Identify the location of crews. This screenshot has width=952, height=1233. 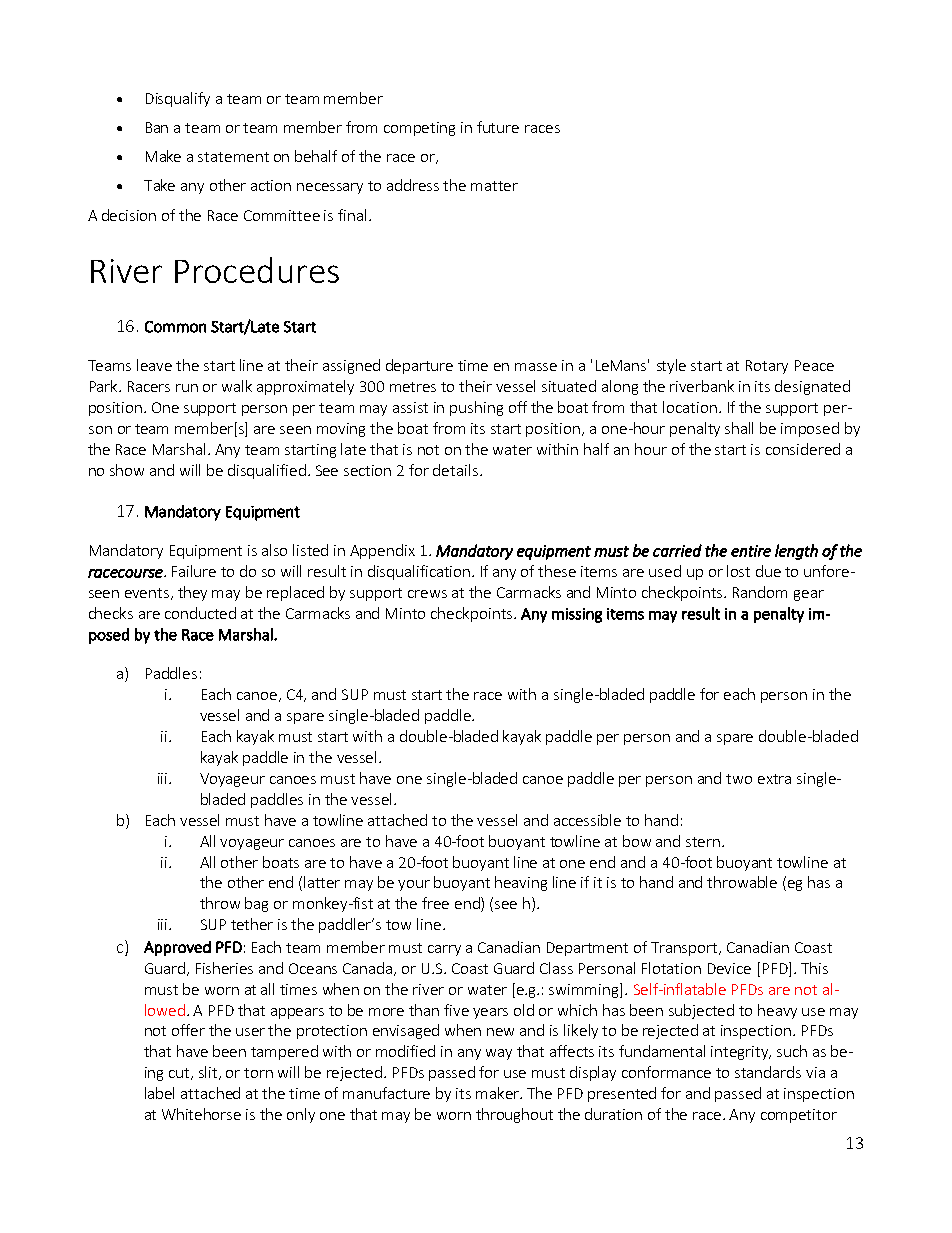
(427, 594).
